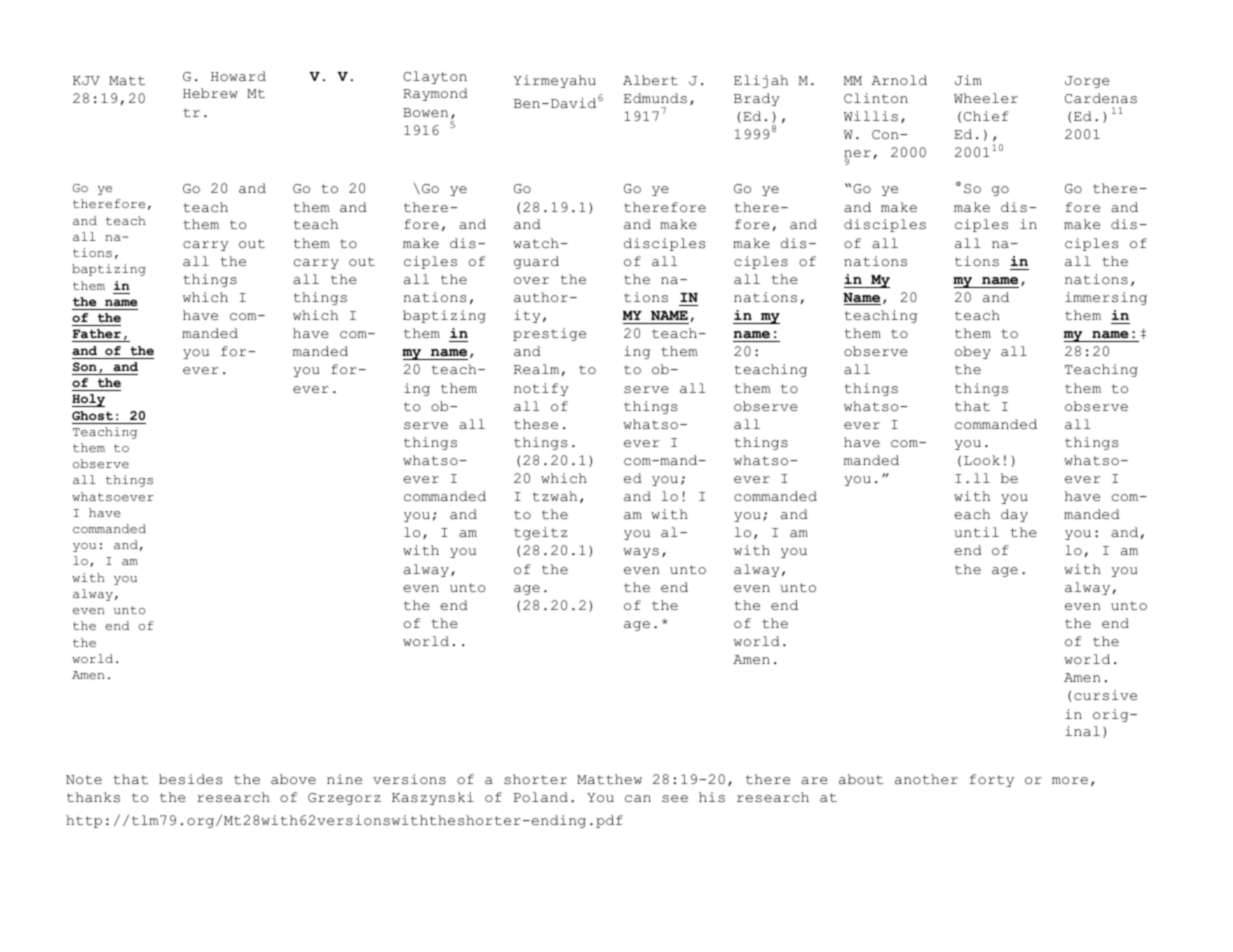 Image resolution: width=1233 pixels, height=952 pixels. I want to click on Ghost, so click(92, 415).
